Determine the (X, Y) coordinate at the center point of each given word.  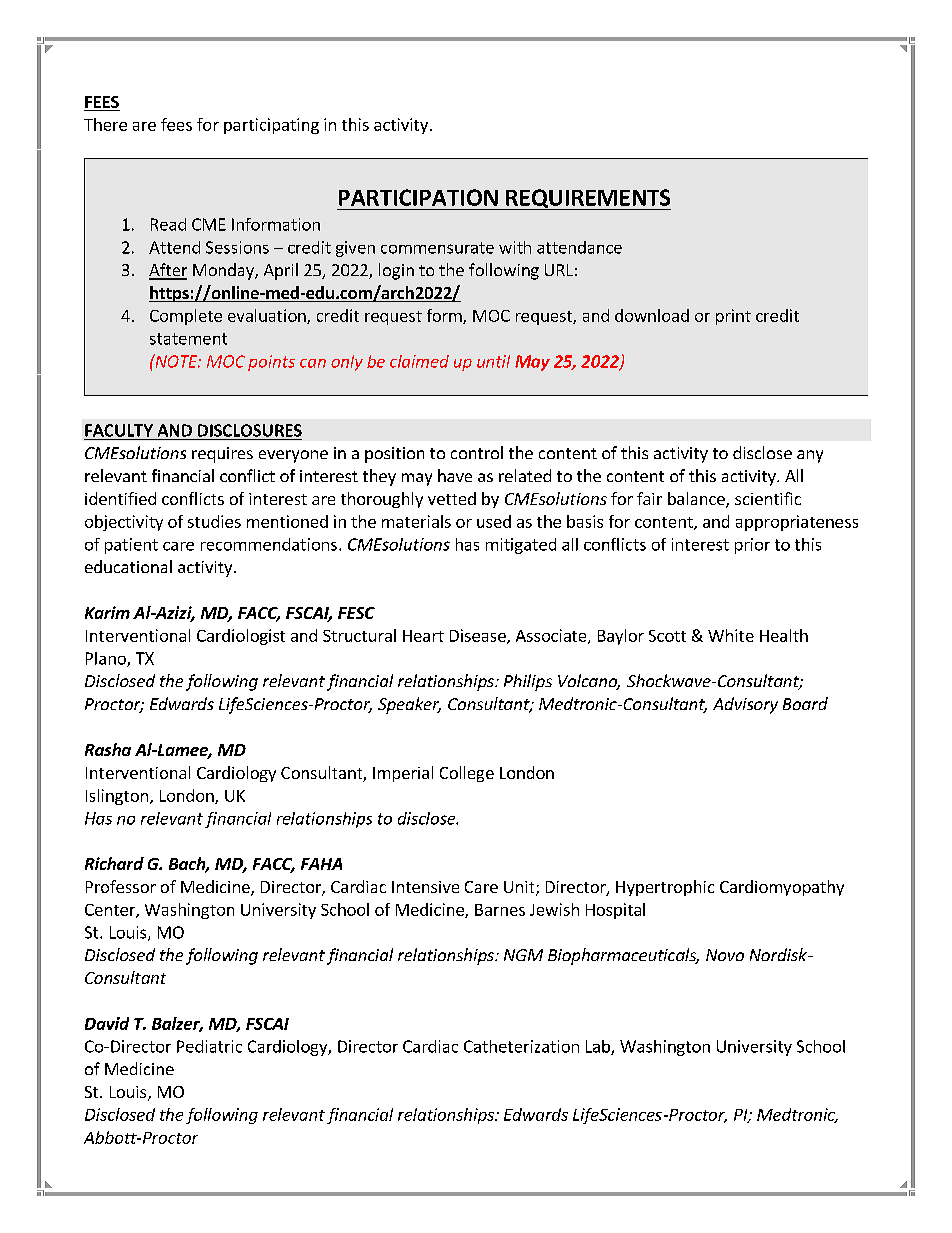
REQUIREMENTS (587, 199)
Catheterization (521, 1046)
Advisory (745, 705)
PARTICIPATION (418, 197)
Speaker (409, 705)
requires (222, 455)
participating (271, 126)
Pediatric (209, 1046)
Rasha (108, 749)
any (810, 456)
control (477, 452)
